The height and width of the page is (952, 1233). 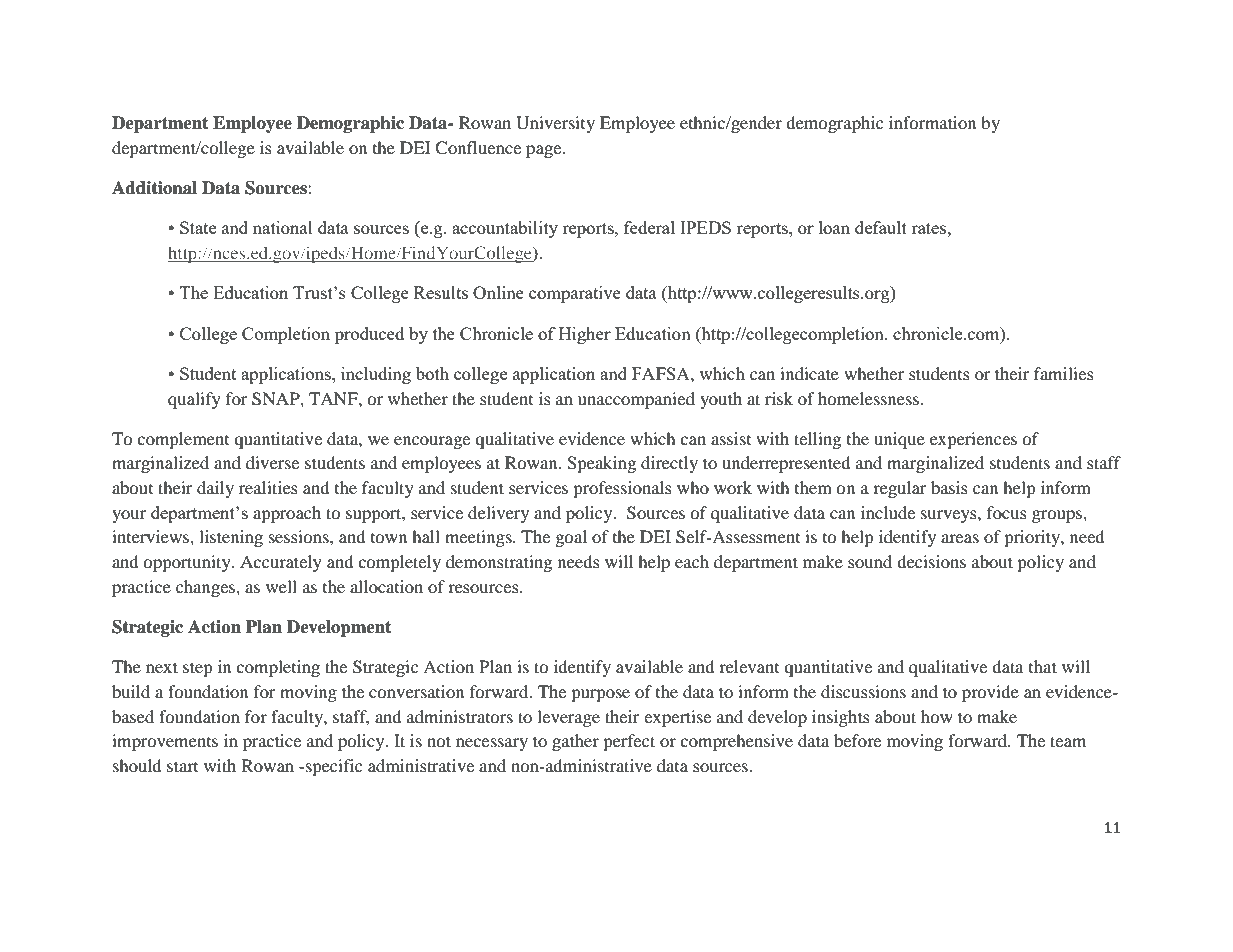 I want to click on improvements, so click(x=165, y=742).
